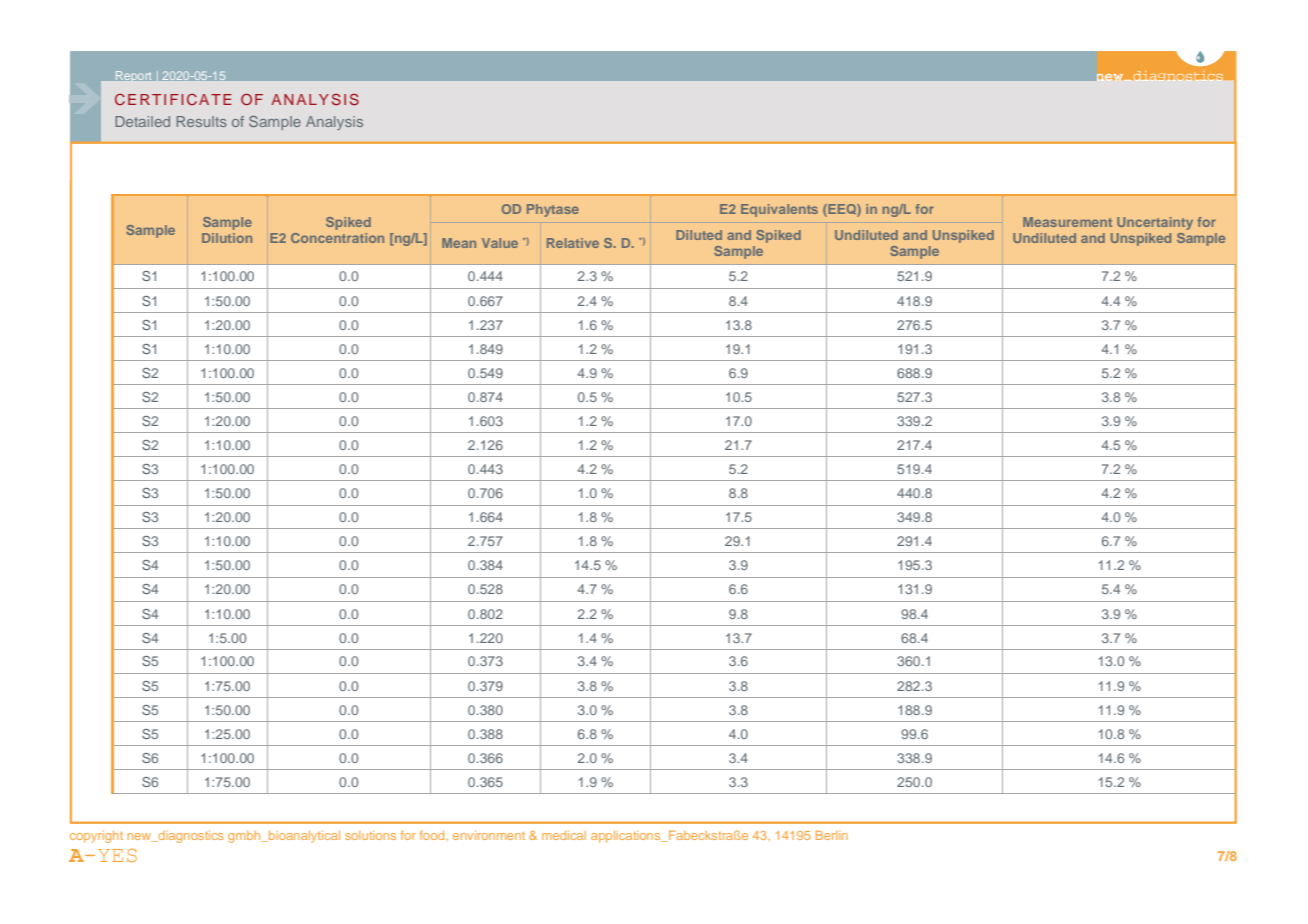  What do you see at coordinates (173, 99) in the screenshot?
I see `CERTIFICATE` at bounding box center [173, 99].
